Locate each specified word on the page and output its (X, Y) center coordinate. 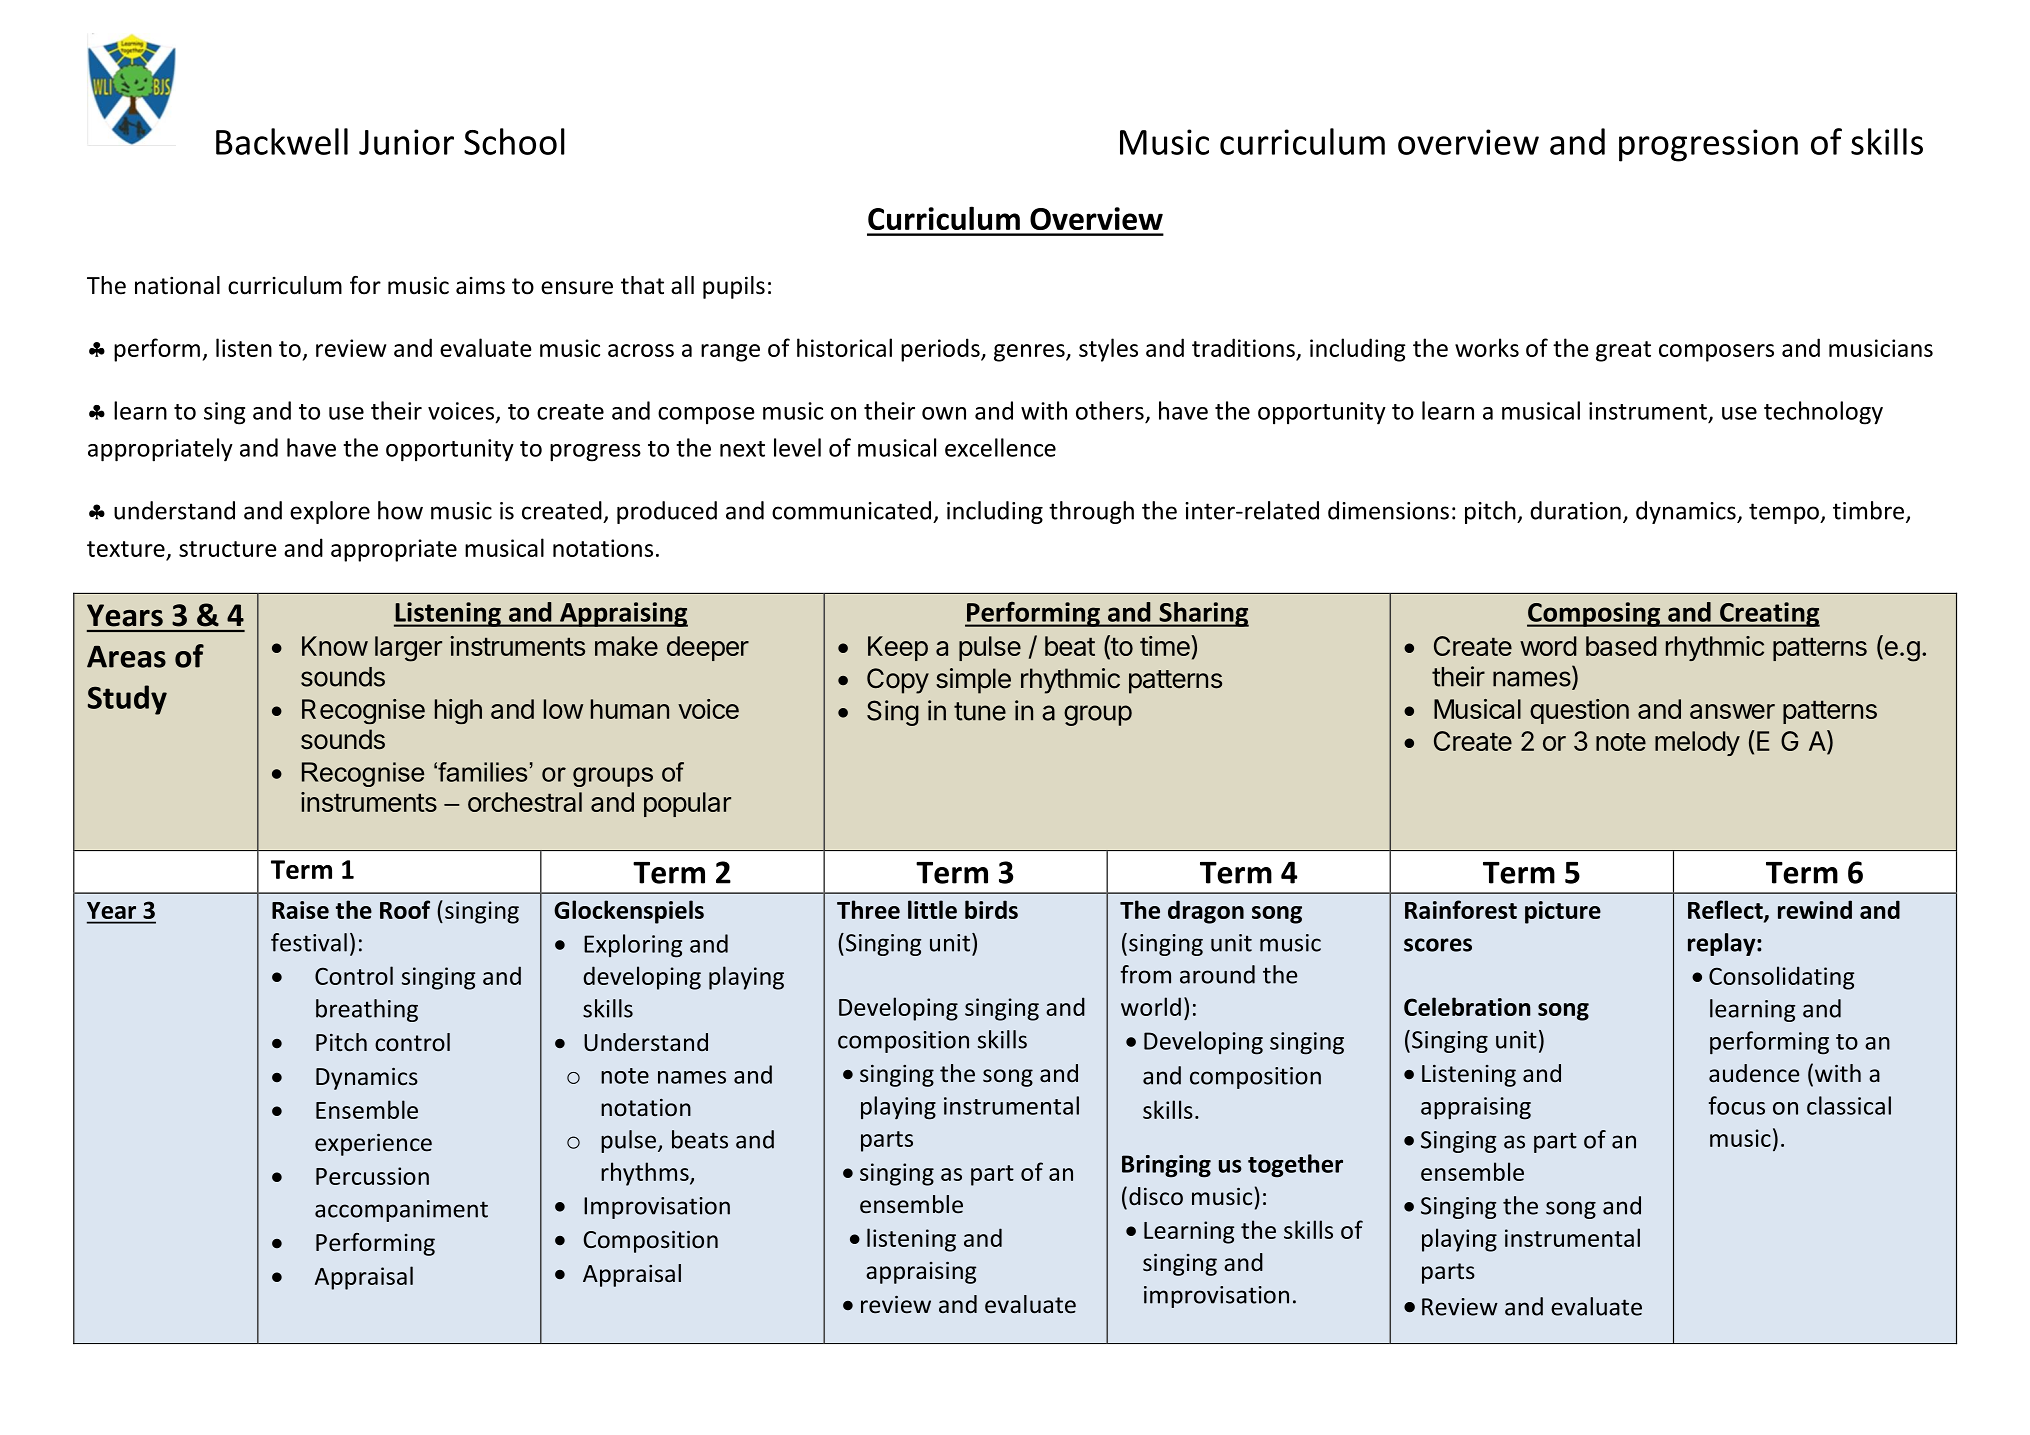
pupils (734, 287)
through (1091, 512)
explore (330, 512)
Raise (300, 910)
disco (1156, 1196)
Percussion (372, 1176)
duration (1575, 510)
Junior (406, 142)
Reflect (1726, 911)
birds (991, 909)
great (1623, 351)
